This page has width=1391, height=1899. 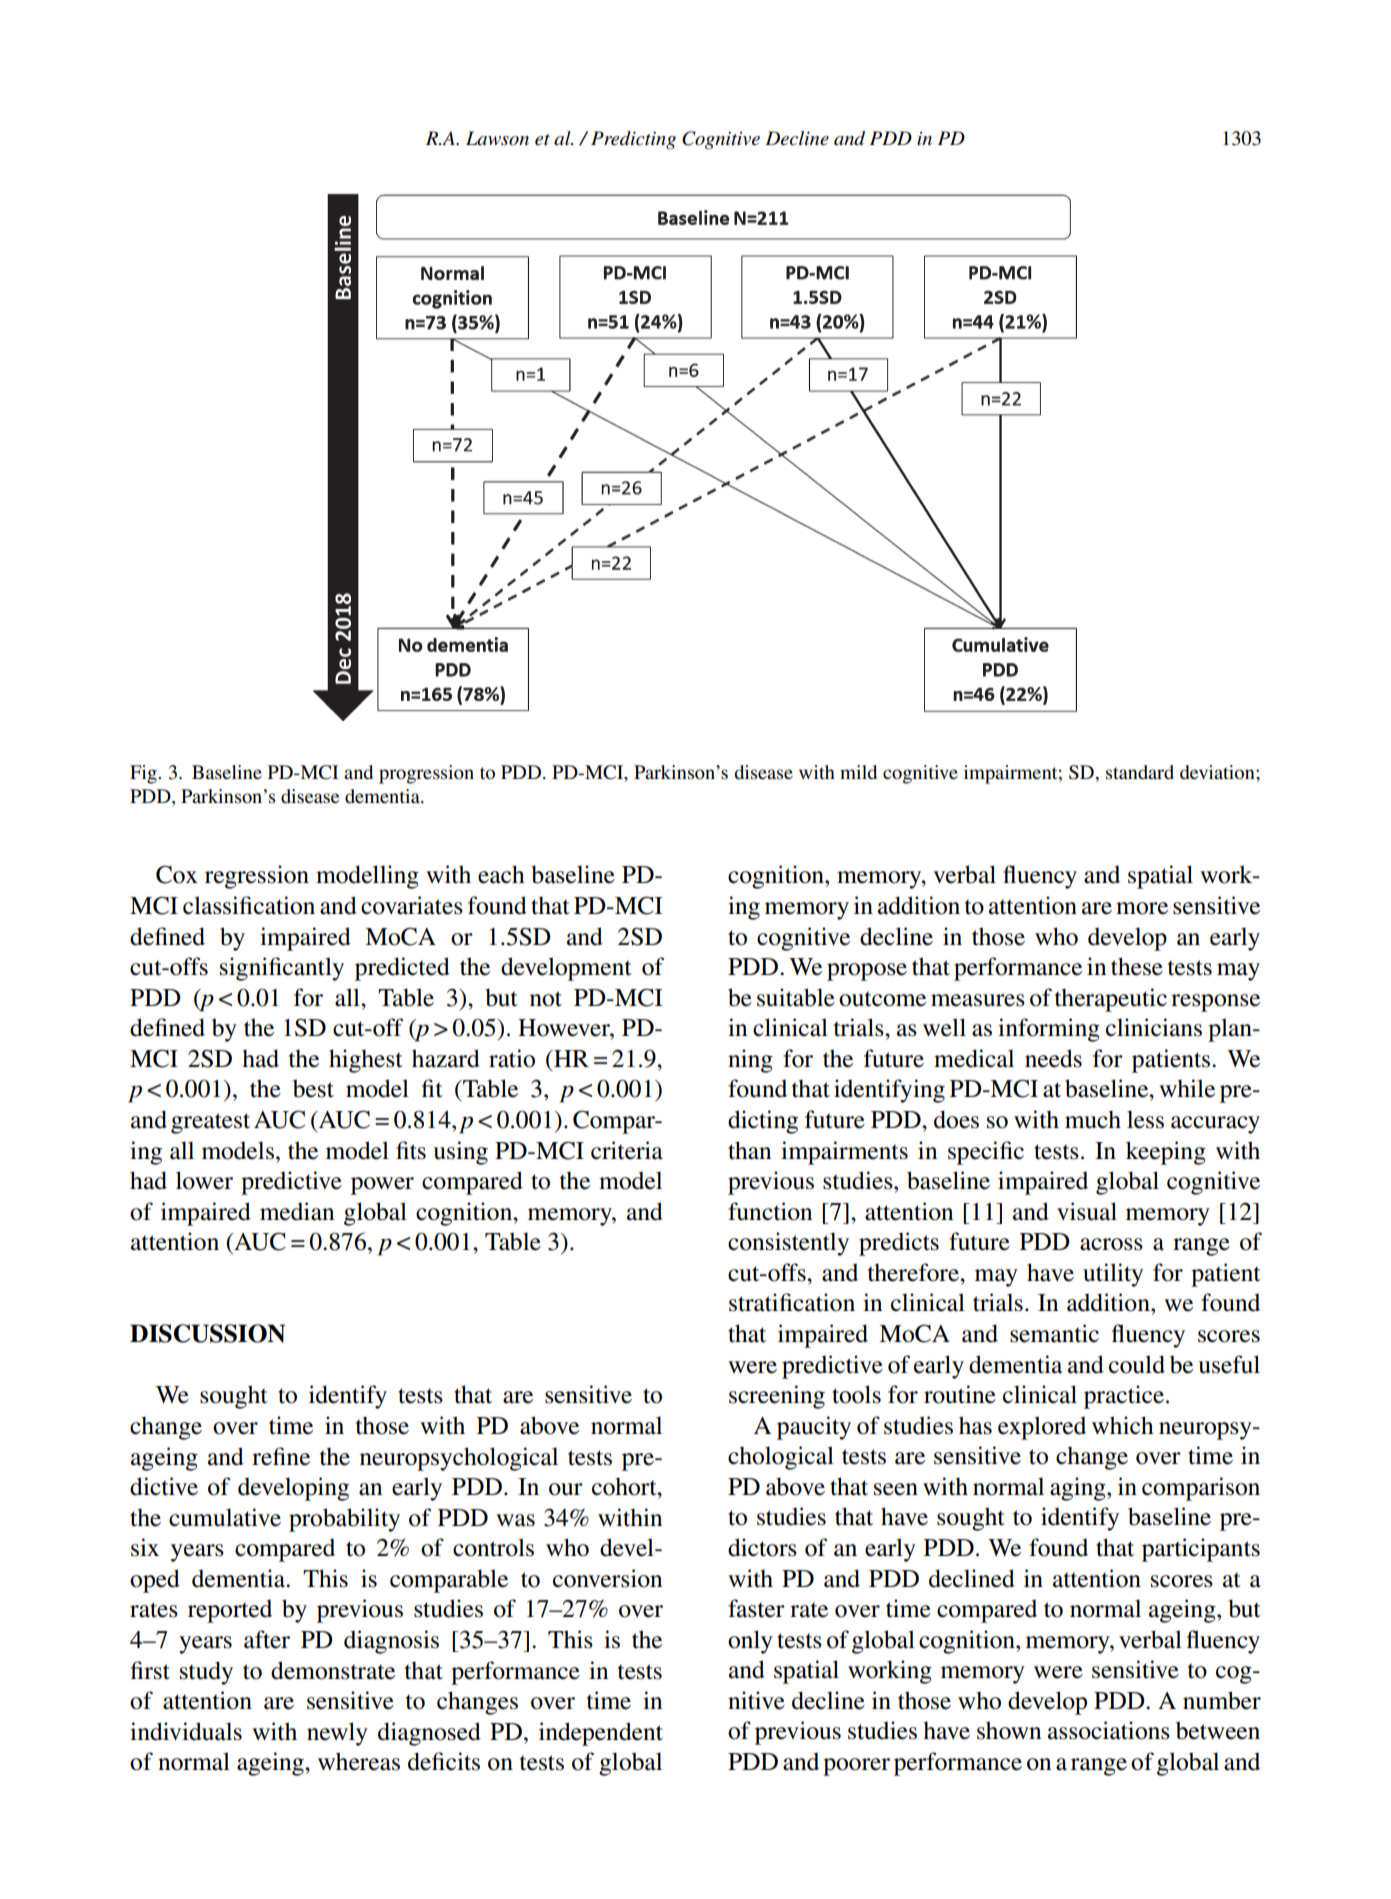 What do you see at coordinates (792, 1302) in the page?
I see `stratification` at bounding box center [792, 1302].
